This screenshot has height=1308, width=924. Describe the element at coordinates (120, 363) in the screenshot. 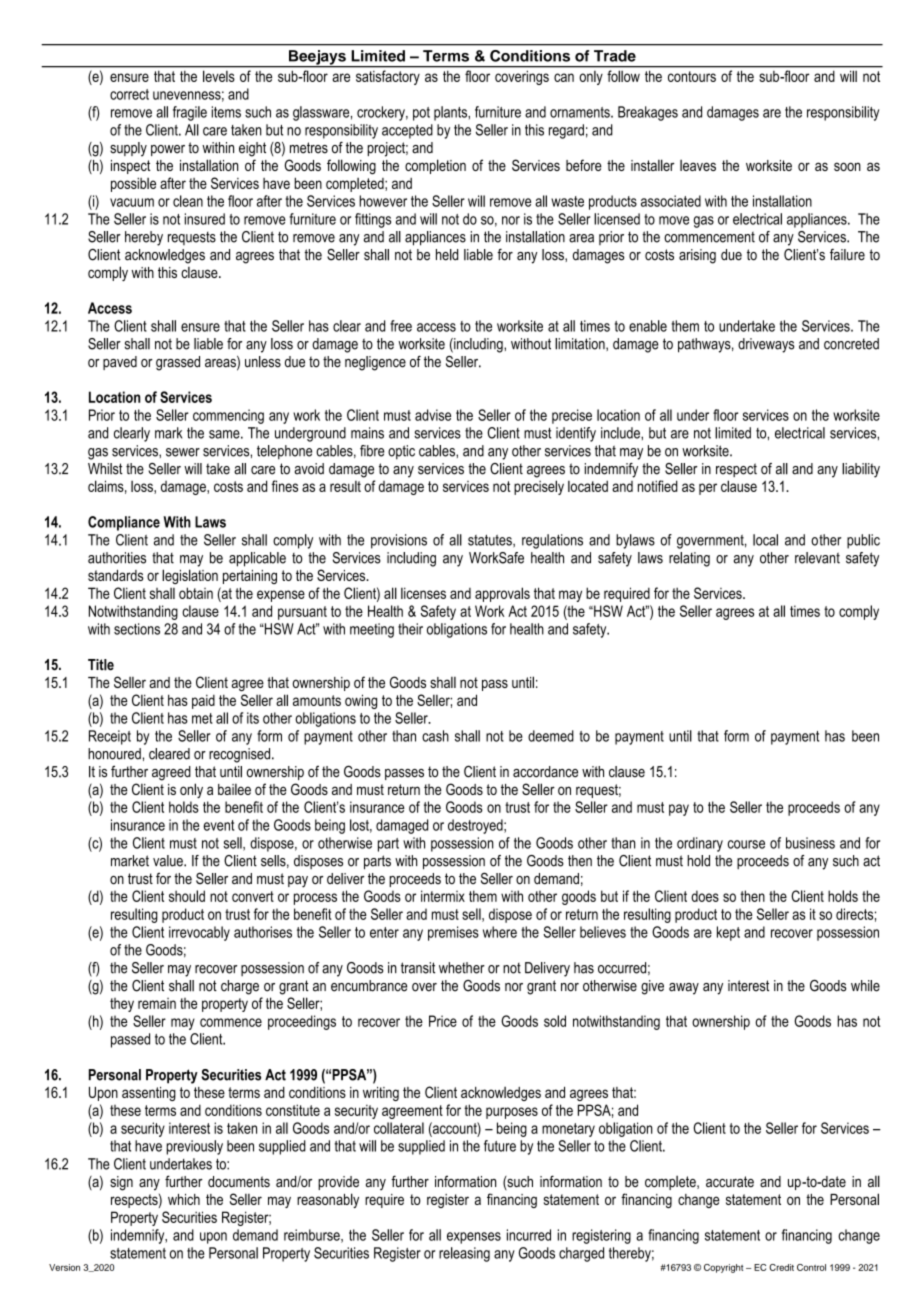

I see `paved` at that location.
